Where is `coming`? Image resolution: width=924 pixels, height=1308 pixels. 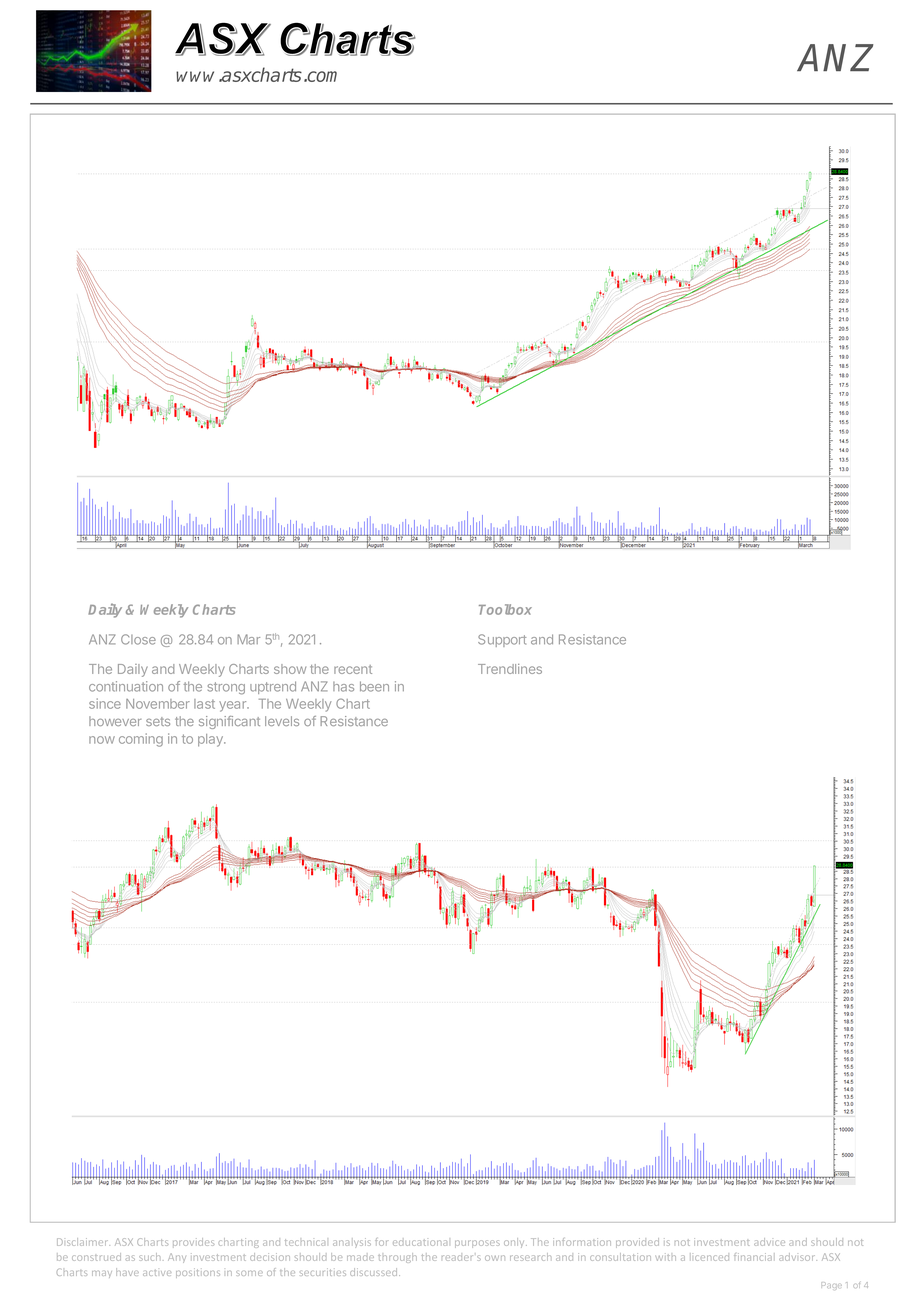 coming is located at coordinates (141, 740).
